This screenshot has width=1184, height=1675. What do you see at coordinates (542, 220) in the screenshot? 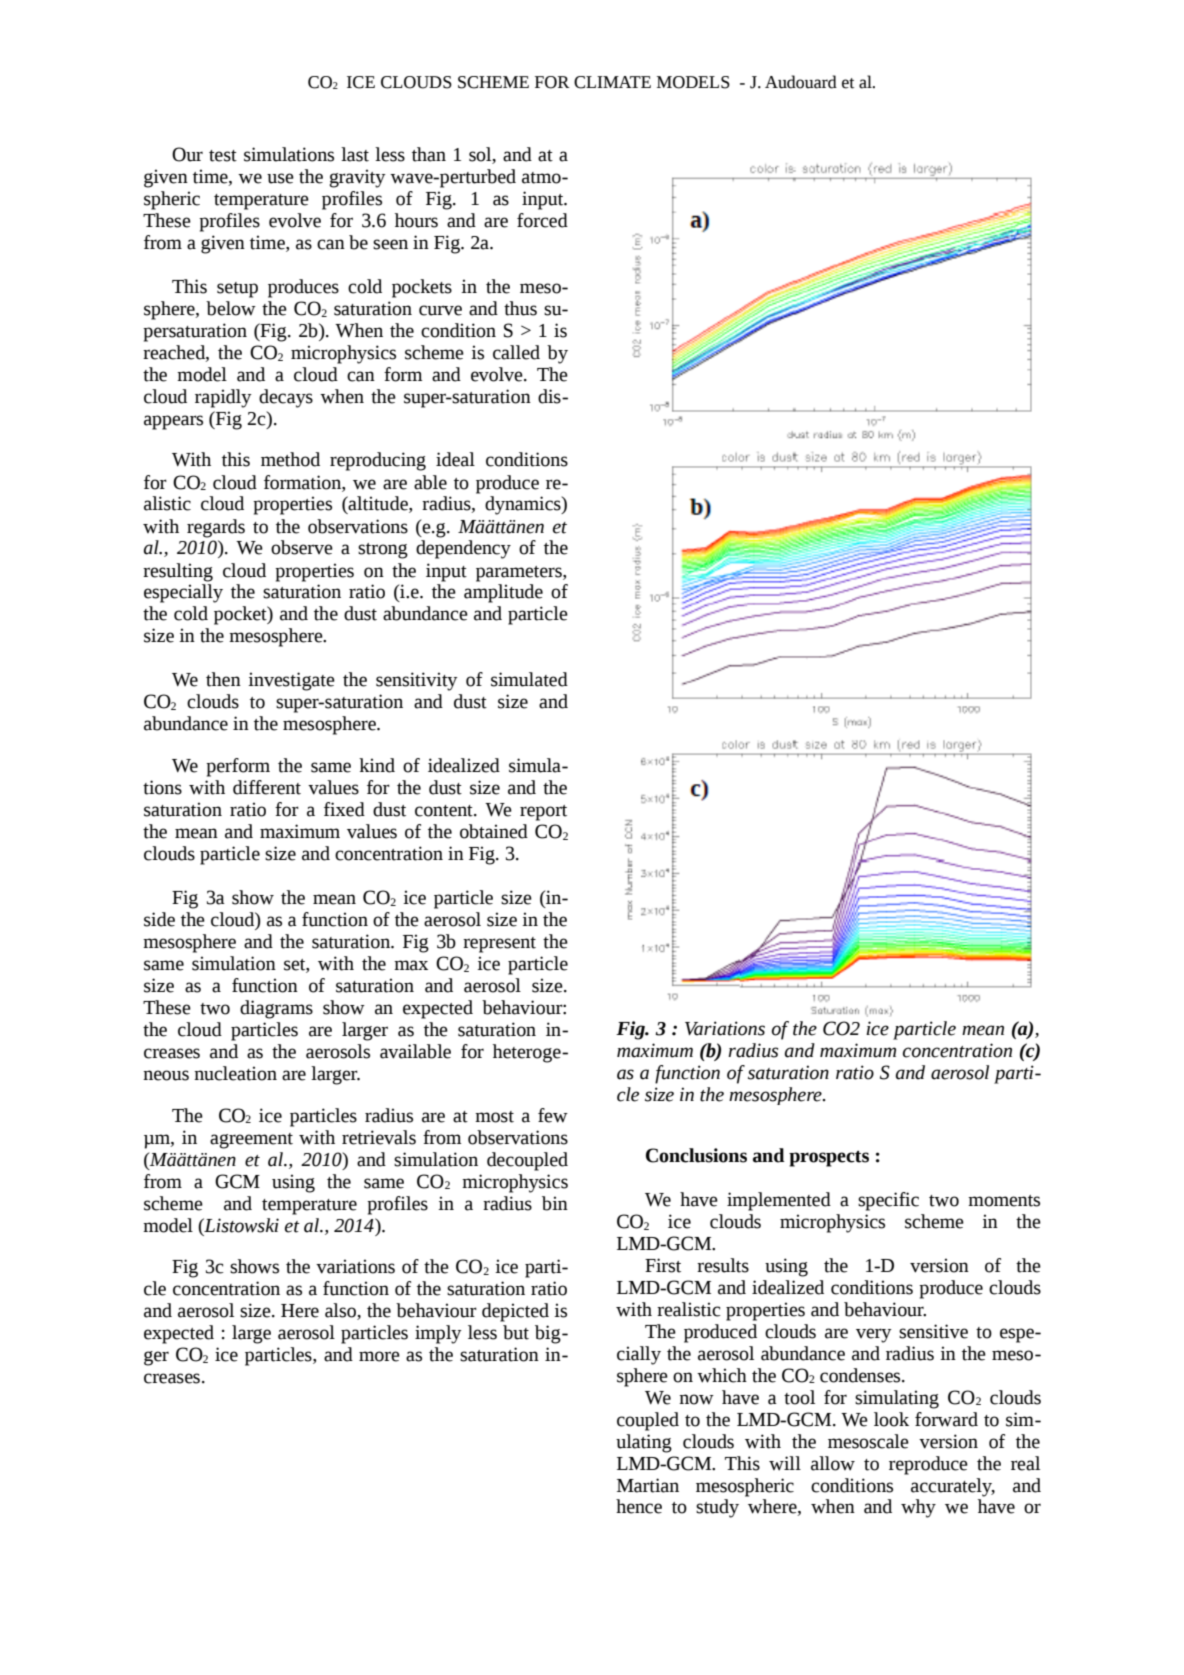
I see `forced` at bounding box center [542, 220].
